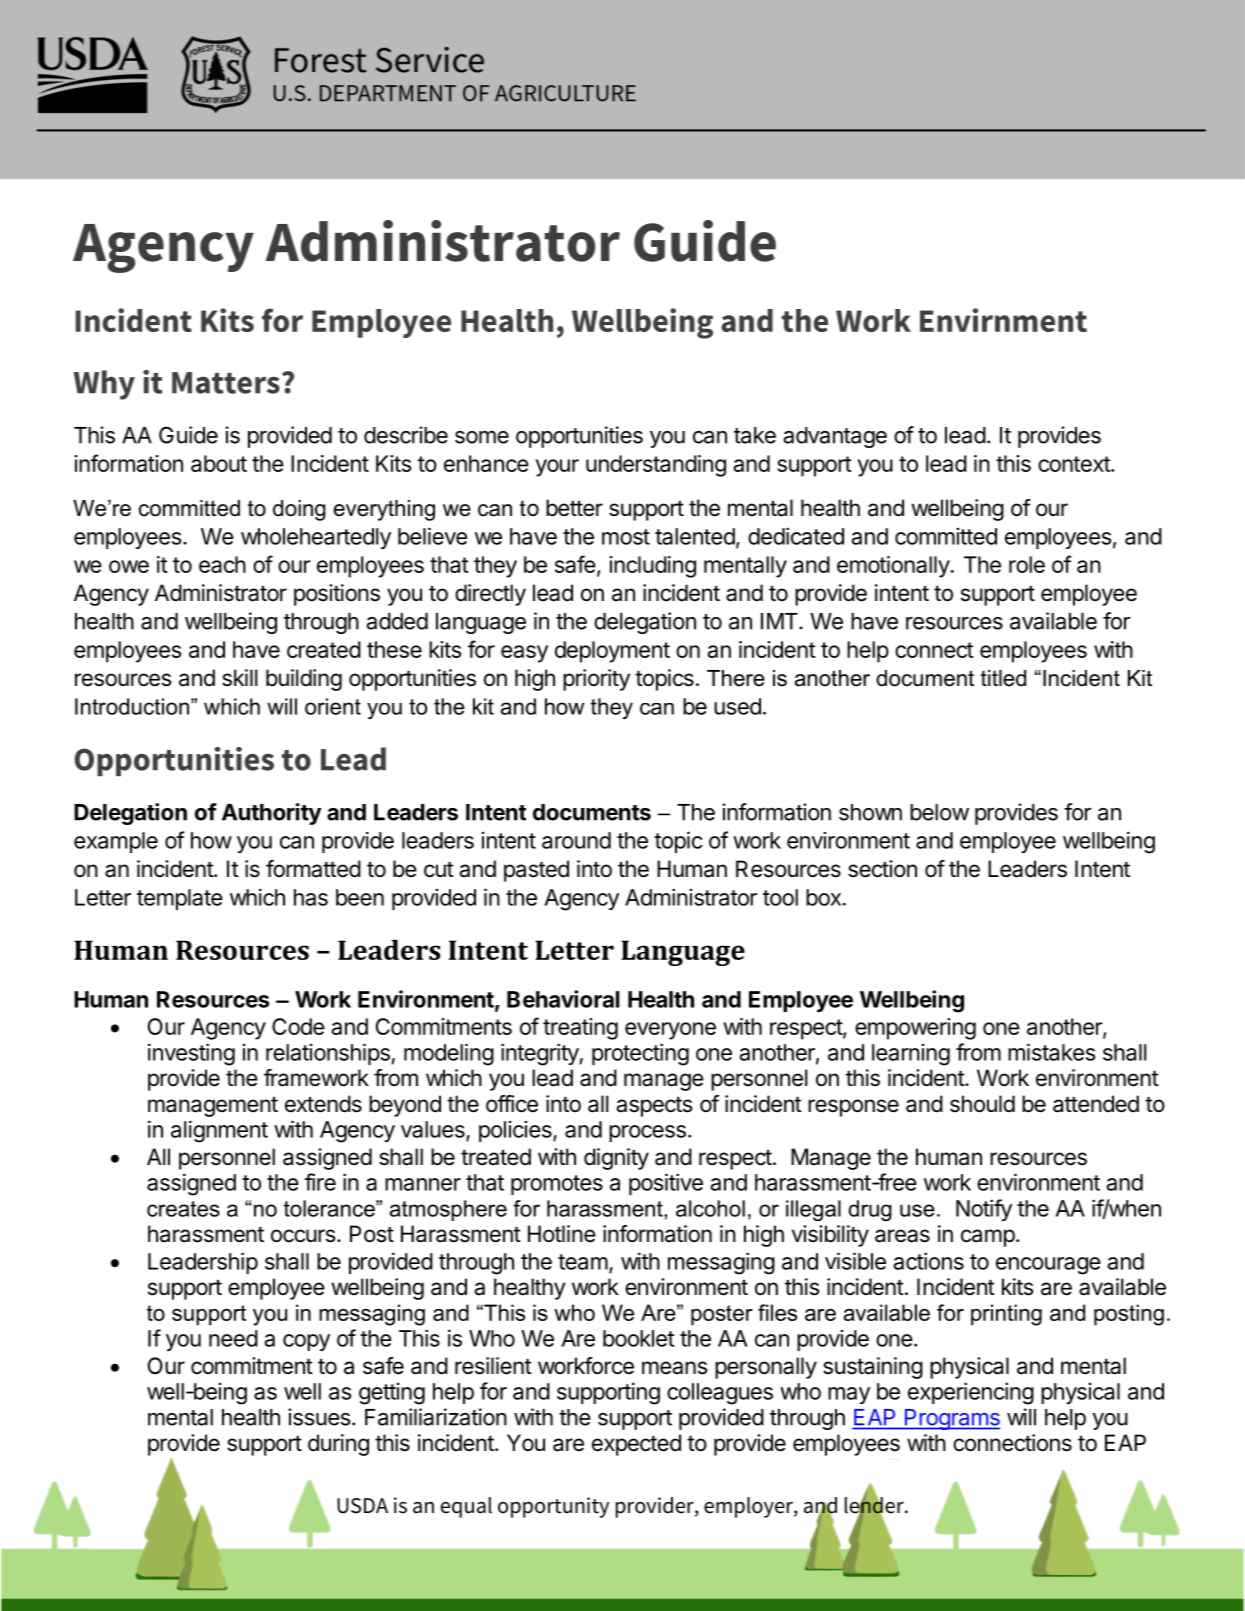 The width and height of the screenshot is (1245, 1611). What do you see at coordinates (557, 468) in the screenshot?
I see `your` at bounding box center [557, 468].
